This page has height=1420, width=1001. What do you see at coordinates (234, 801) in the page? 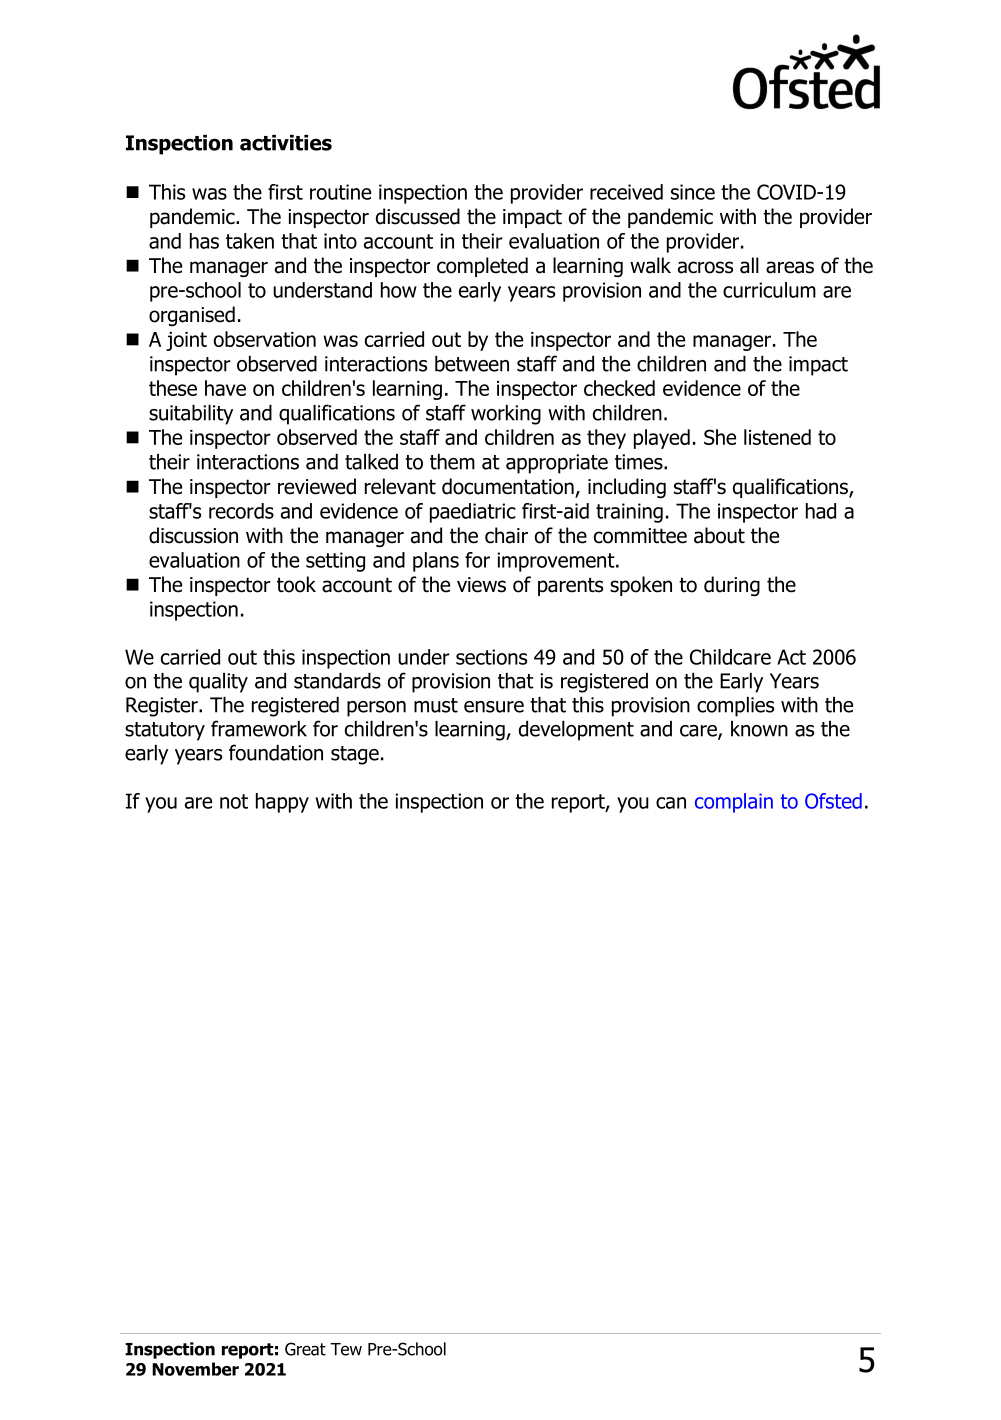
I see `not` at bounding box center [234, 801].
